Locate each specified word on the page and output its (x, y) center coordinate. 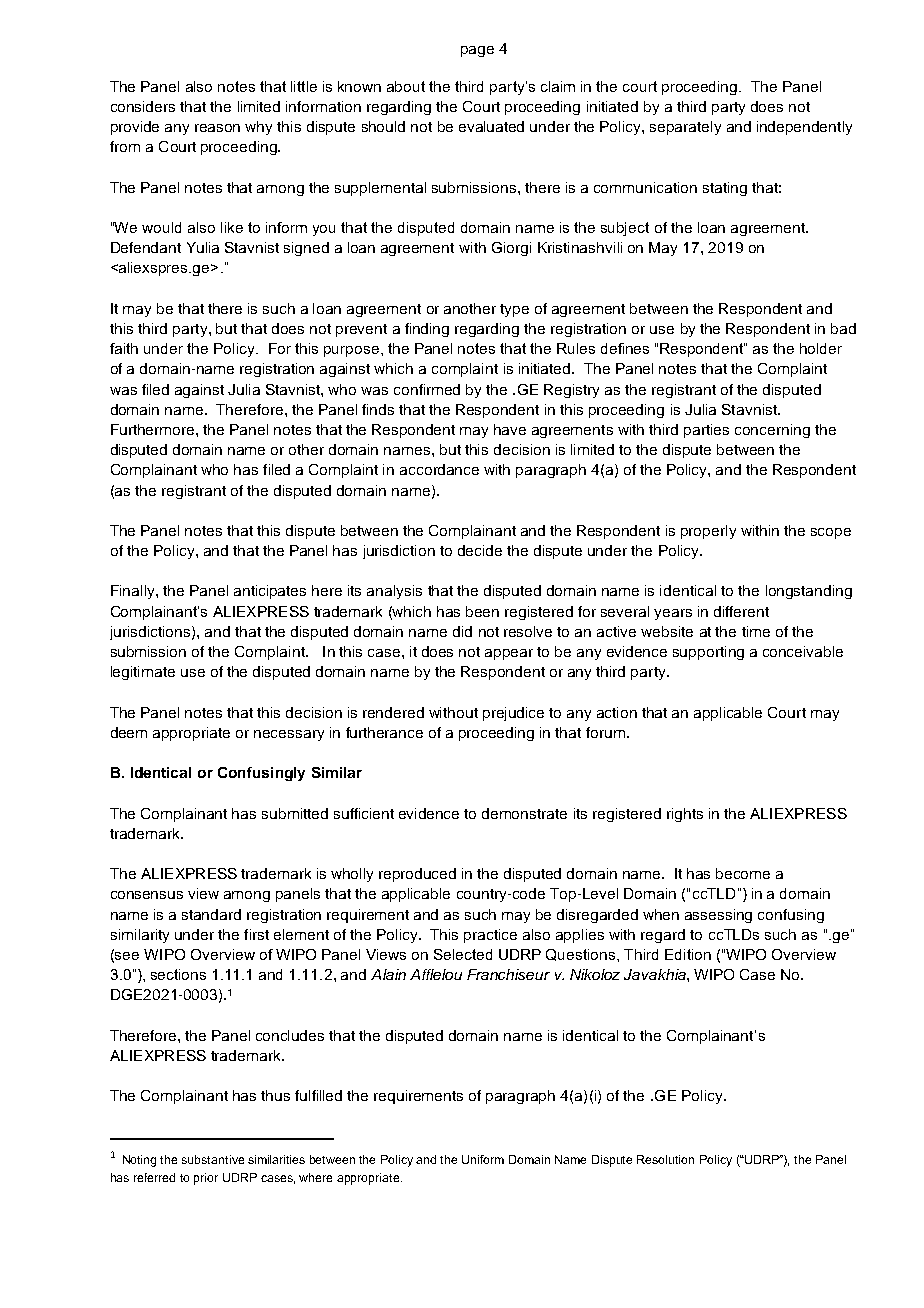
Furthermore (154, 429)
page (477, 51)
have (510, 429)
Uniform (483, 1159)
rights (685, 815)
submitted (295, 813)
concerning (772, 431)
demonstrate (524, 813)
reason (217, 128)
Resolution (665, 1159)
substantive (213, 1159)
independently (804, 128)
